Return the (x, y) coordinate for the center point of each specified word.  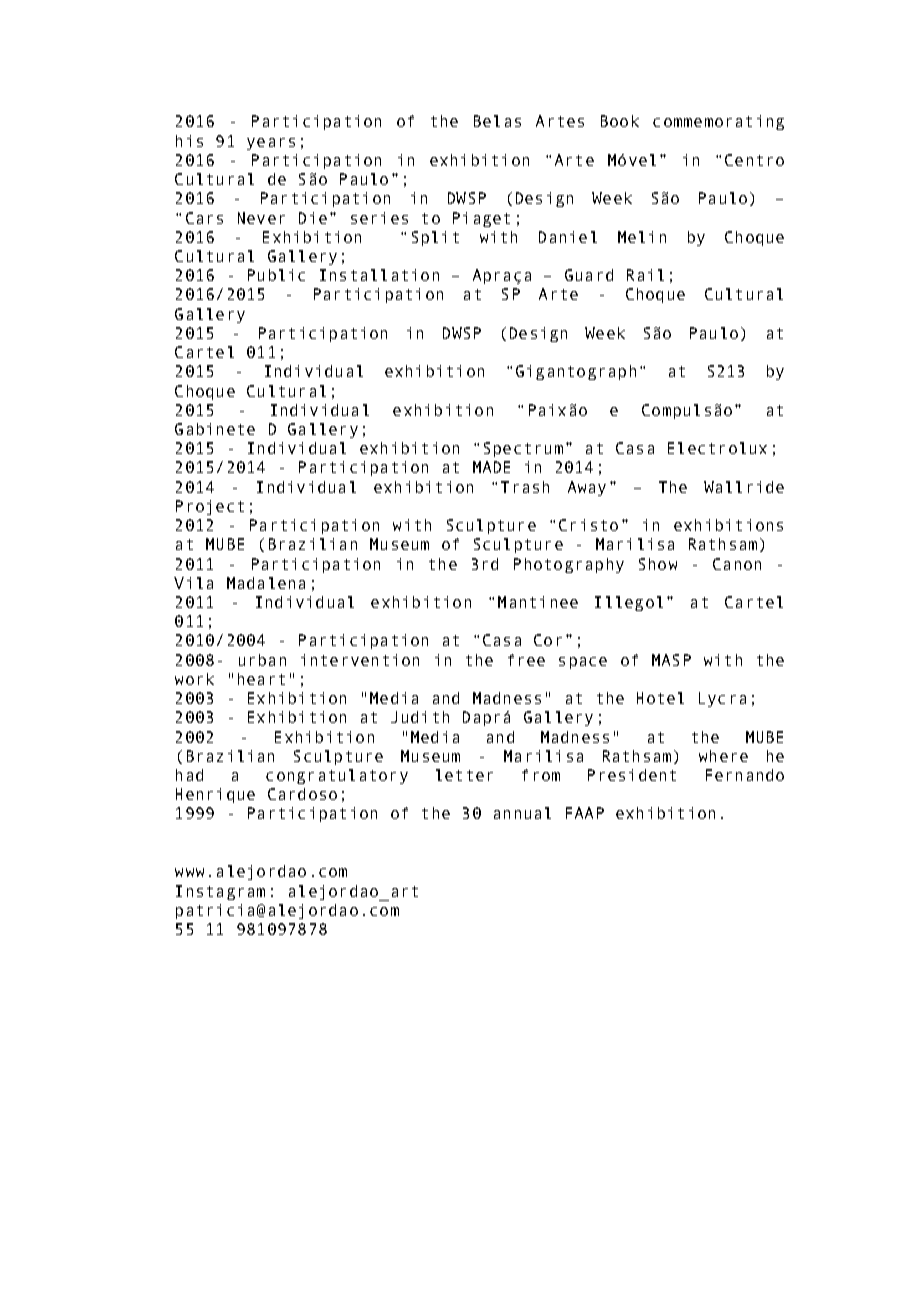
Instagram (220, 892)
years (271, 144)
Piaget (481, 219)
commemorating (718, 122)
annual (522, 813)
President (632, 775)
